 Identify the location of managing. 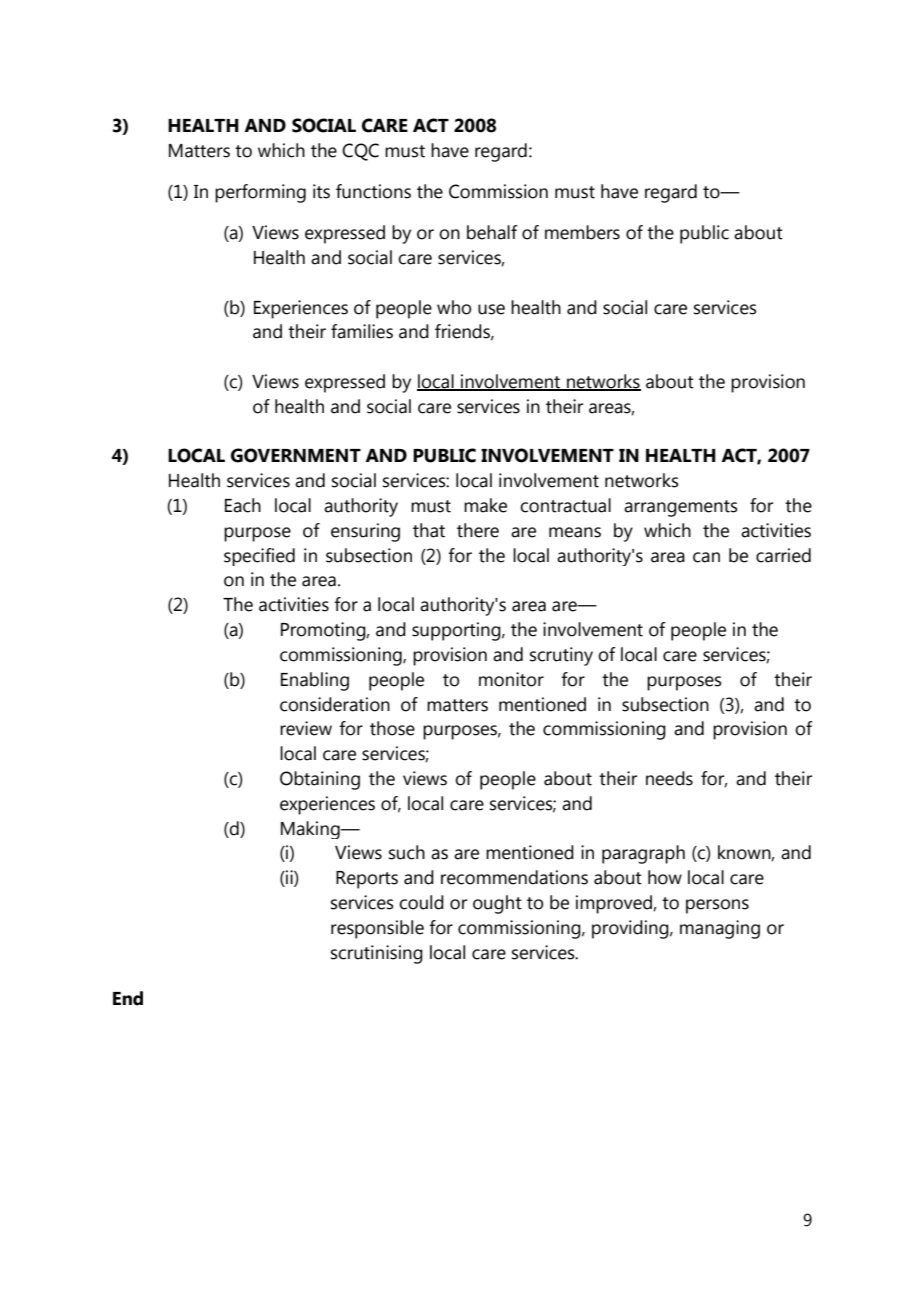
(720, 929).
